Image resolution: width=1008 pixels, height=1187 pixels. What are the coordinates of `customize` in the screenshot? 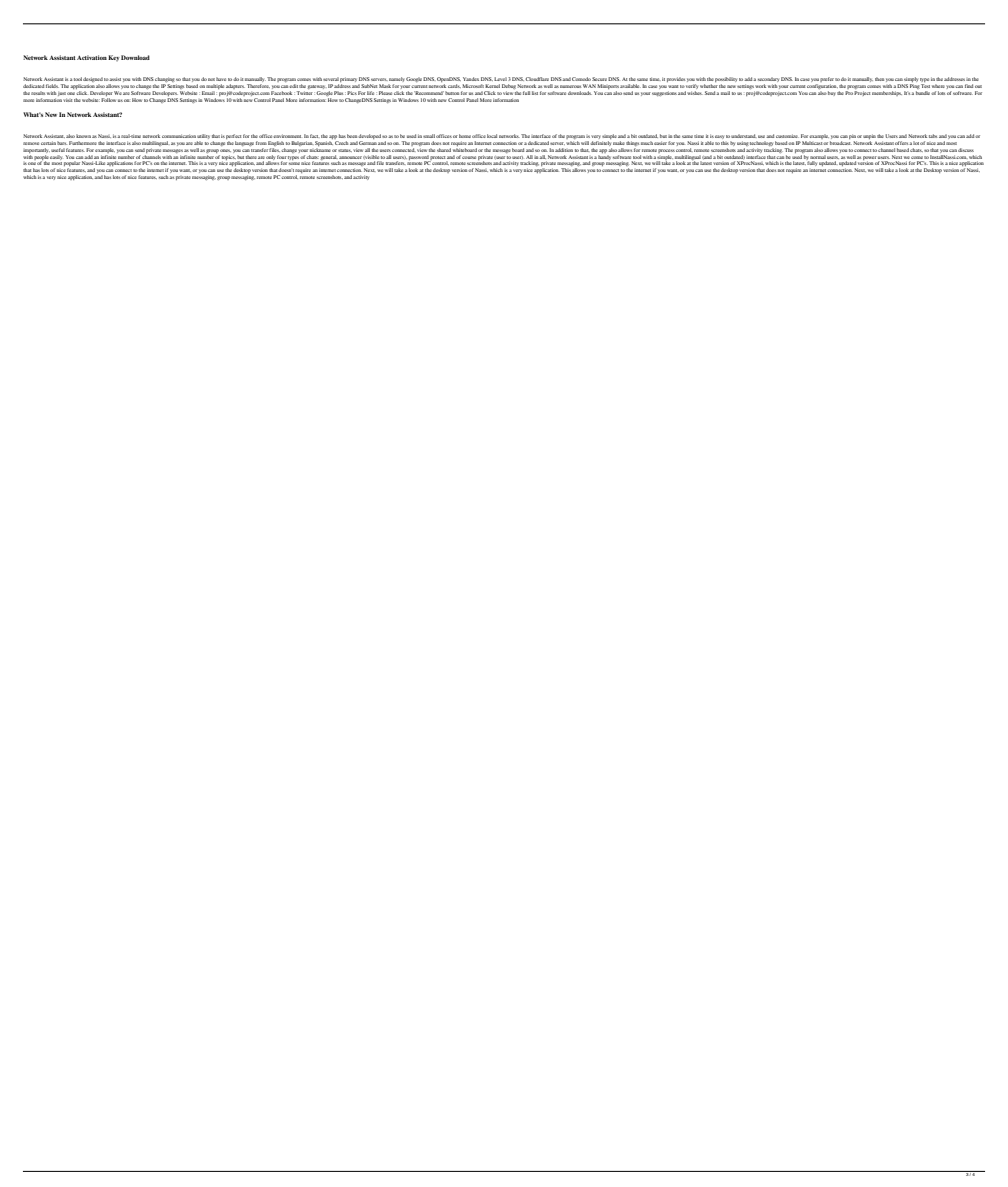 It's located at (787, 136).
